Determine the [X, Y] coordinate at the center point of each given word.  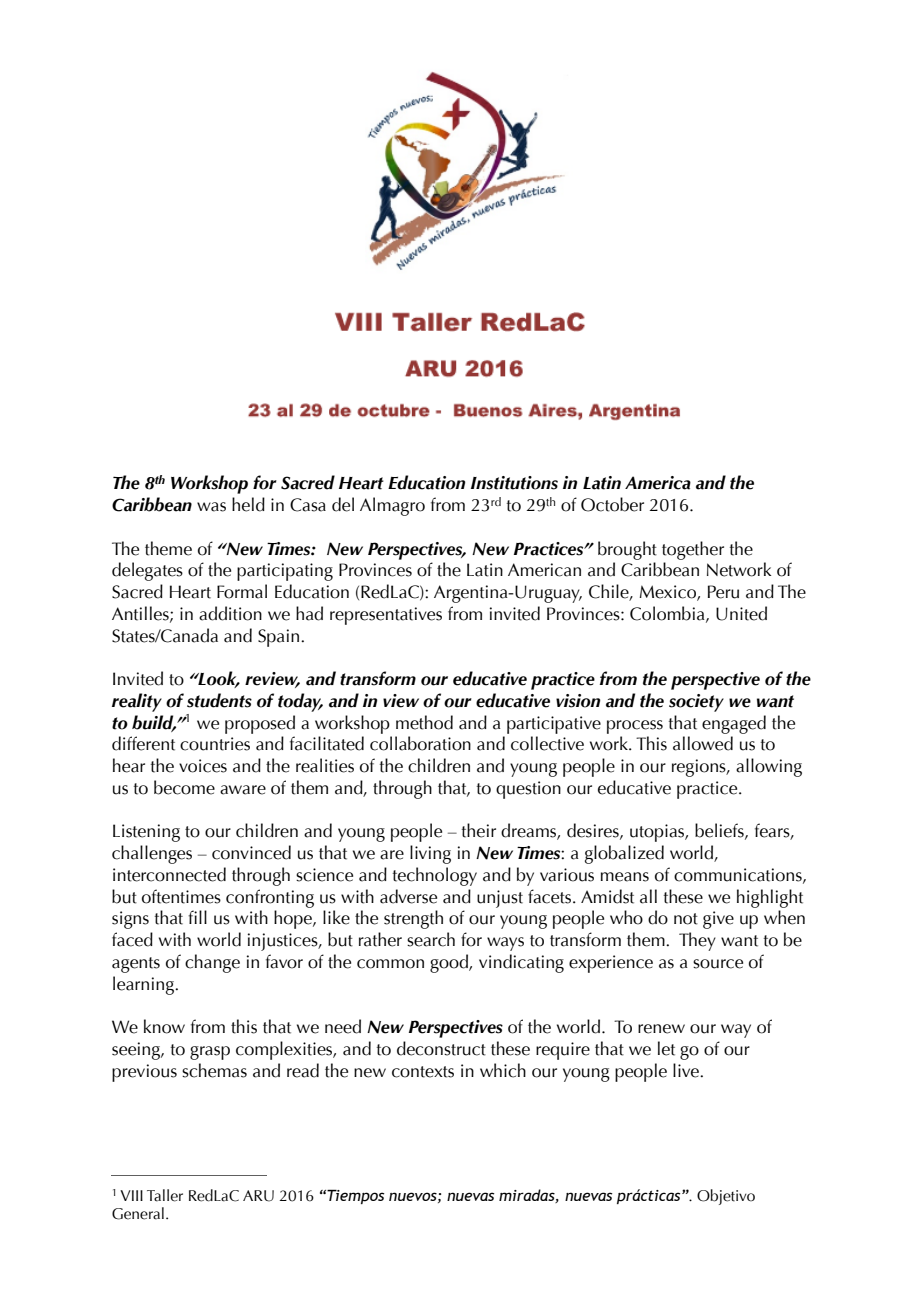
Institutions [514, 483]
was [211, 507]
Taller [165, 1195]
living [430, 854]
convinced [251, 852]
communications [739, 875]
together [693, 550]
